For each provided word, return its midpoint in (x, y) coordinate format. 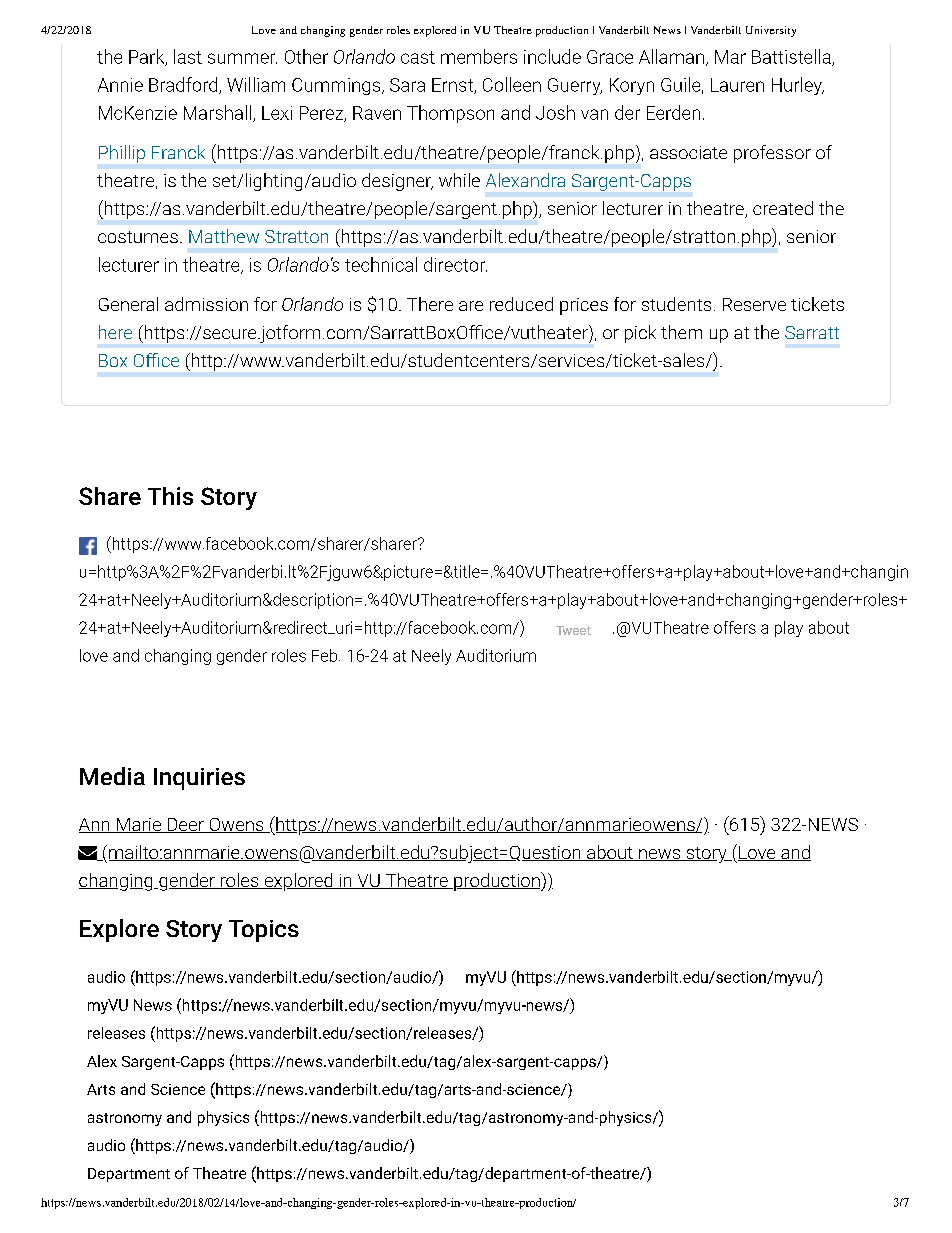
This (170, 496)
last (188, 56)
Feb (326, 655)
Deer (185, 825)
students (676, 304)
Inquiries (199, 779)
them (681, 332)
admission (206, 304)
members (479, 56)
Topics (264, 931)
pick (640, 334)
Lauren (737, 85)
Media (112, 776)
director (455, 264)
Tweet (573, 630)
